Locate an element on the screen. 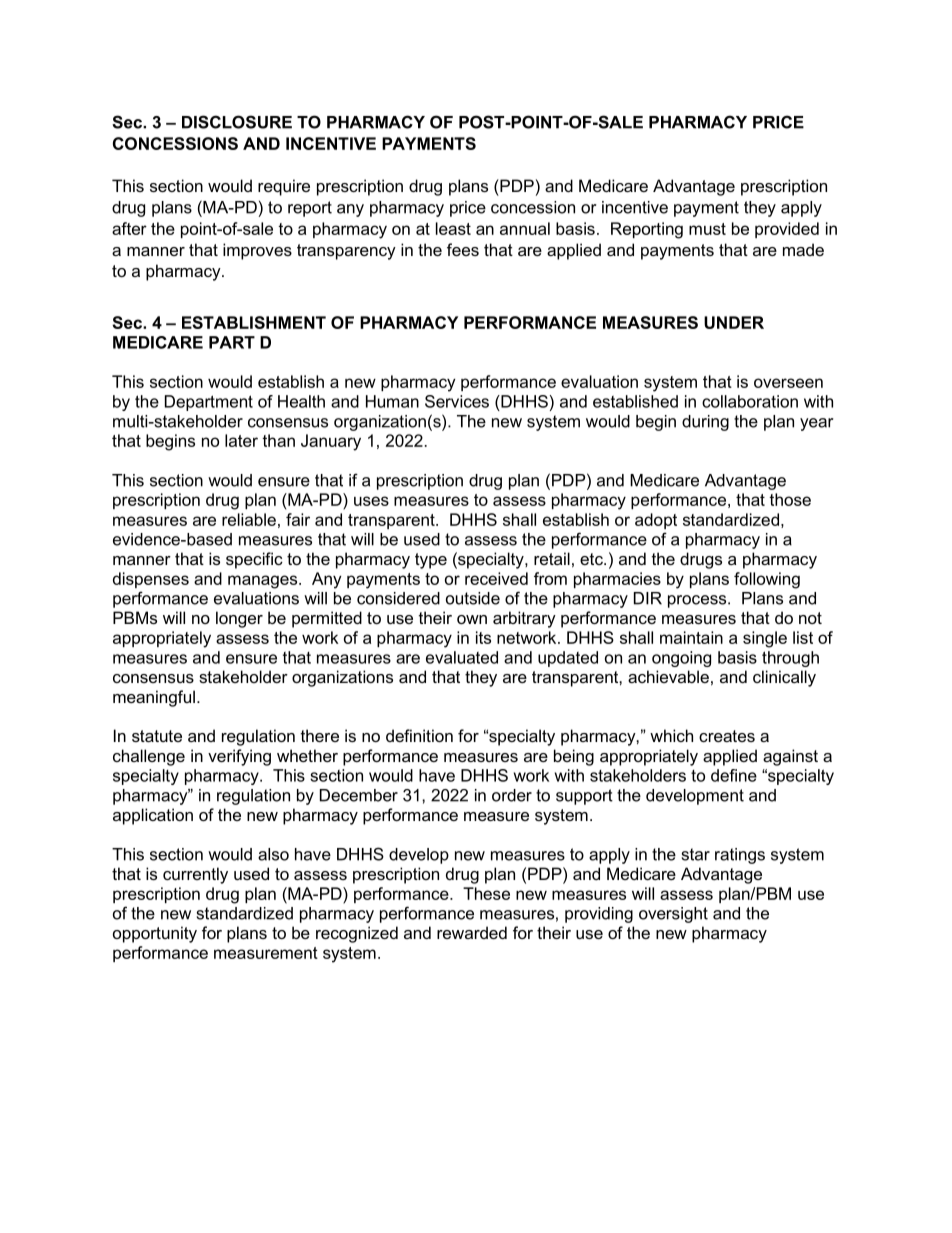  currently is located at coordinates (195, 875).
